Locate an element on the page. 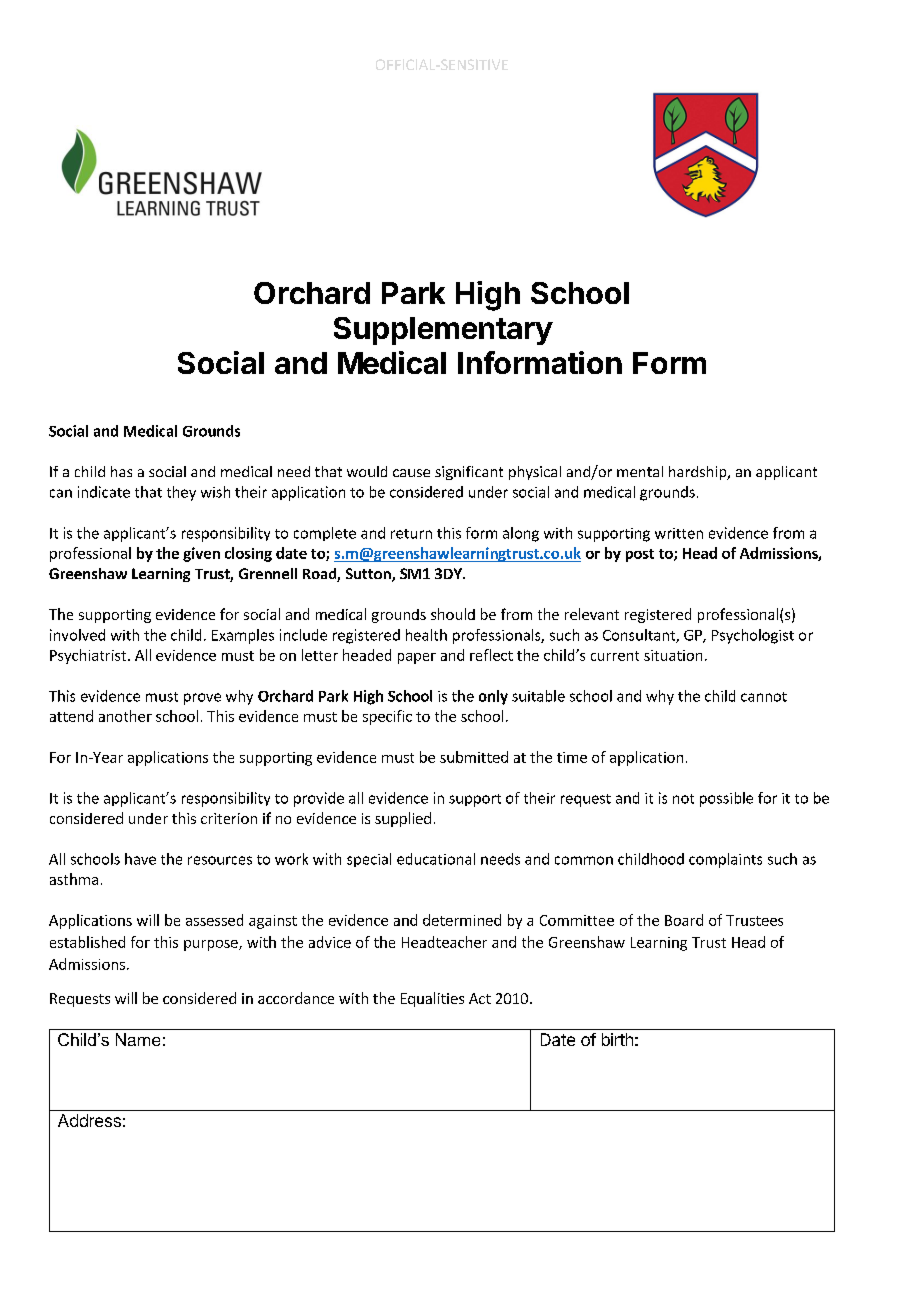 Image resolution: width=903 pixels, height=1316 pixels. educational is located at coordinates (436, 859).
